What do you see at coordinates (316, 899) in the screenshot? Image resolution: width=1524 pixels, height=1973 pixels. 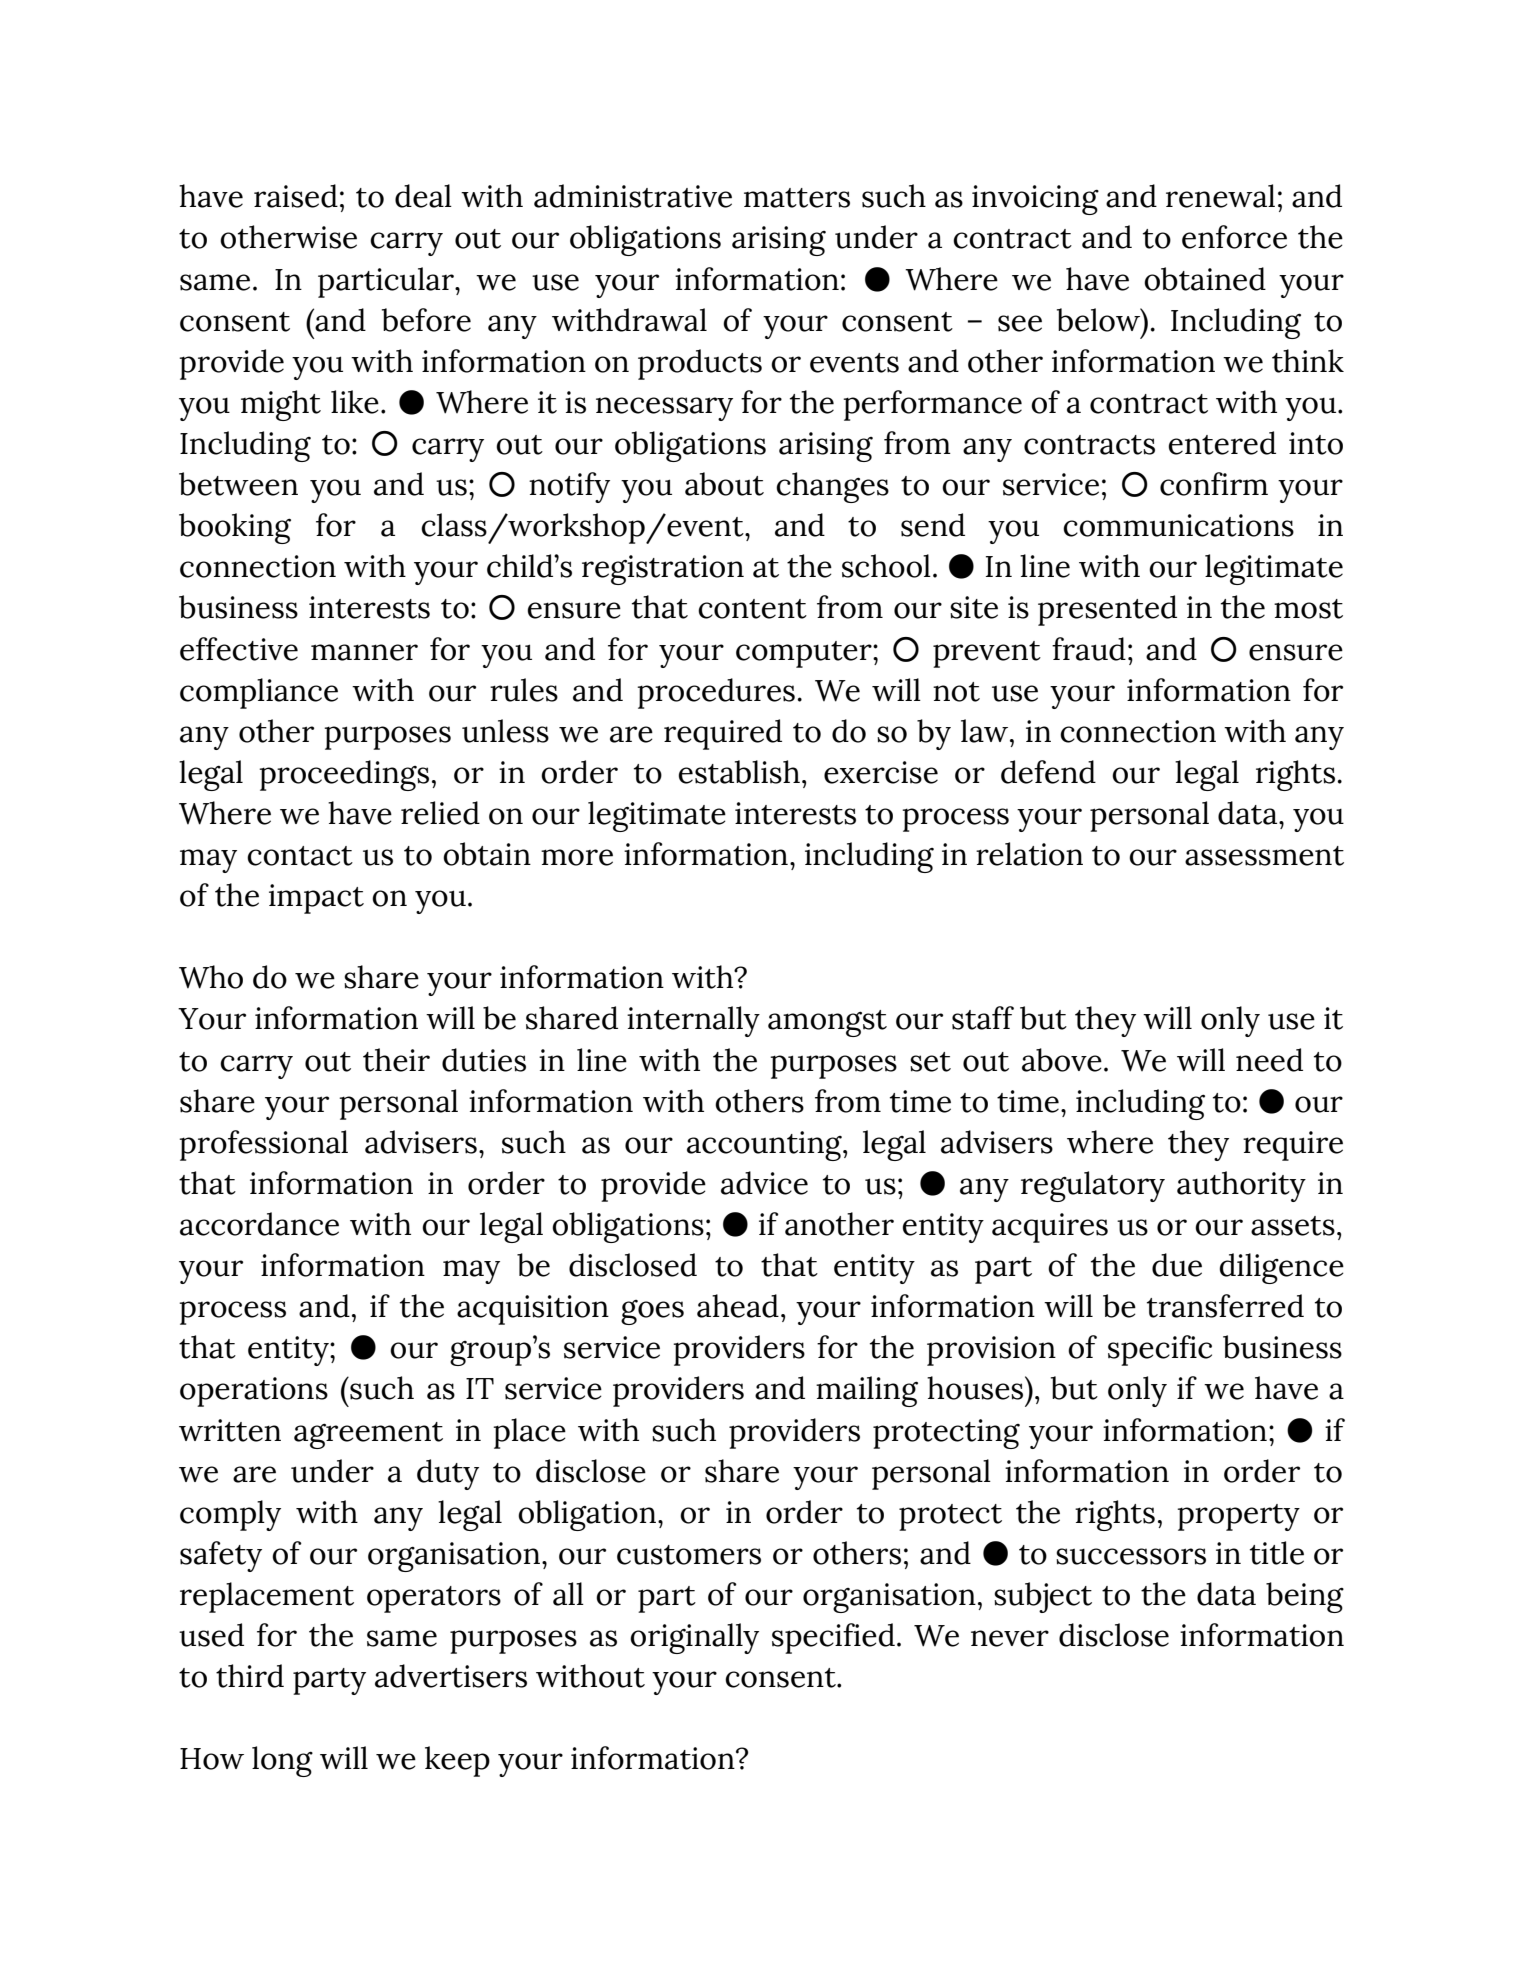 I see `impact` at bounding box center [316, 899].
